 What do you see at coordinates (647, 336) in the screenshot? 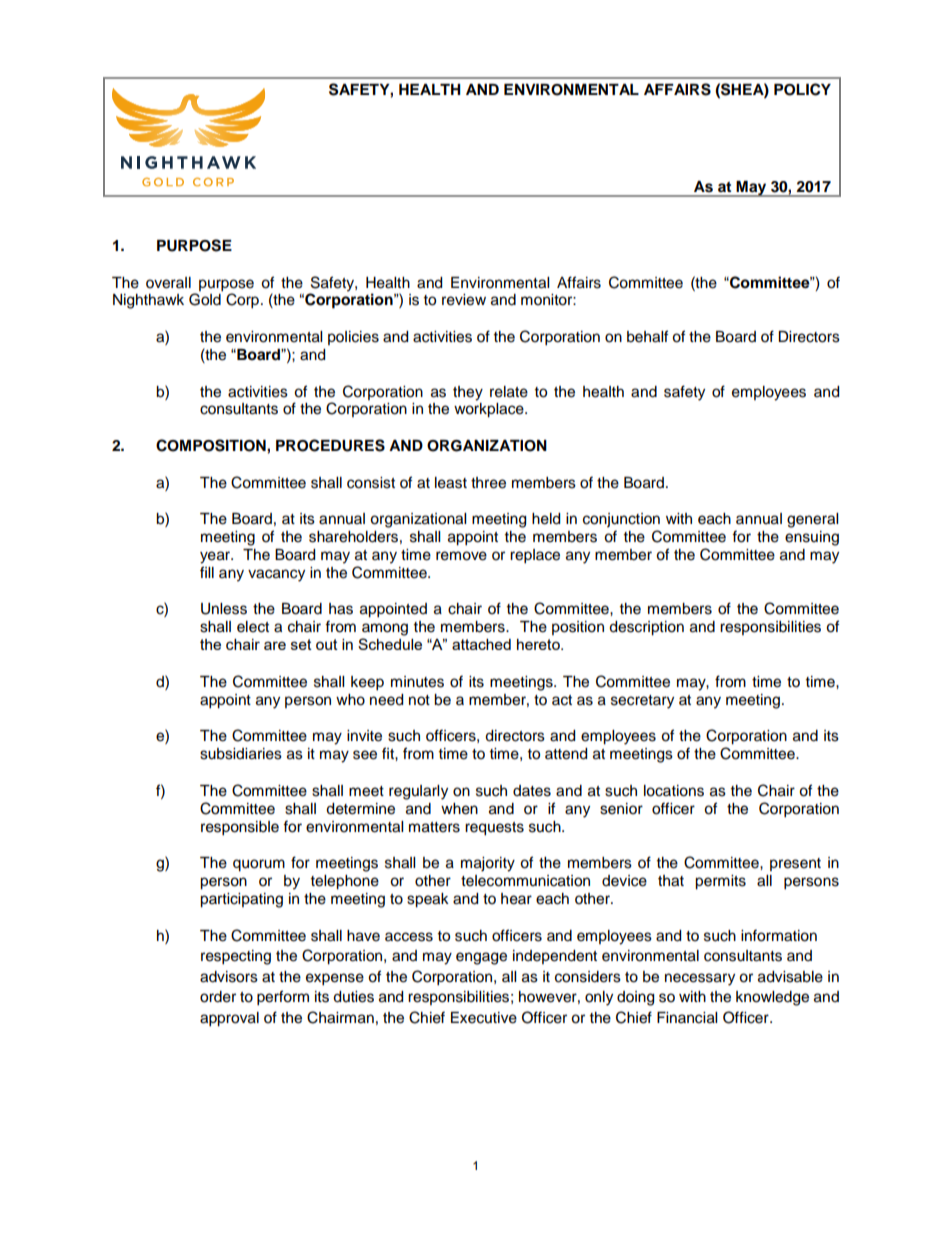
I see `behalf` at bounding box center [647, 336].
